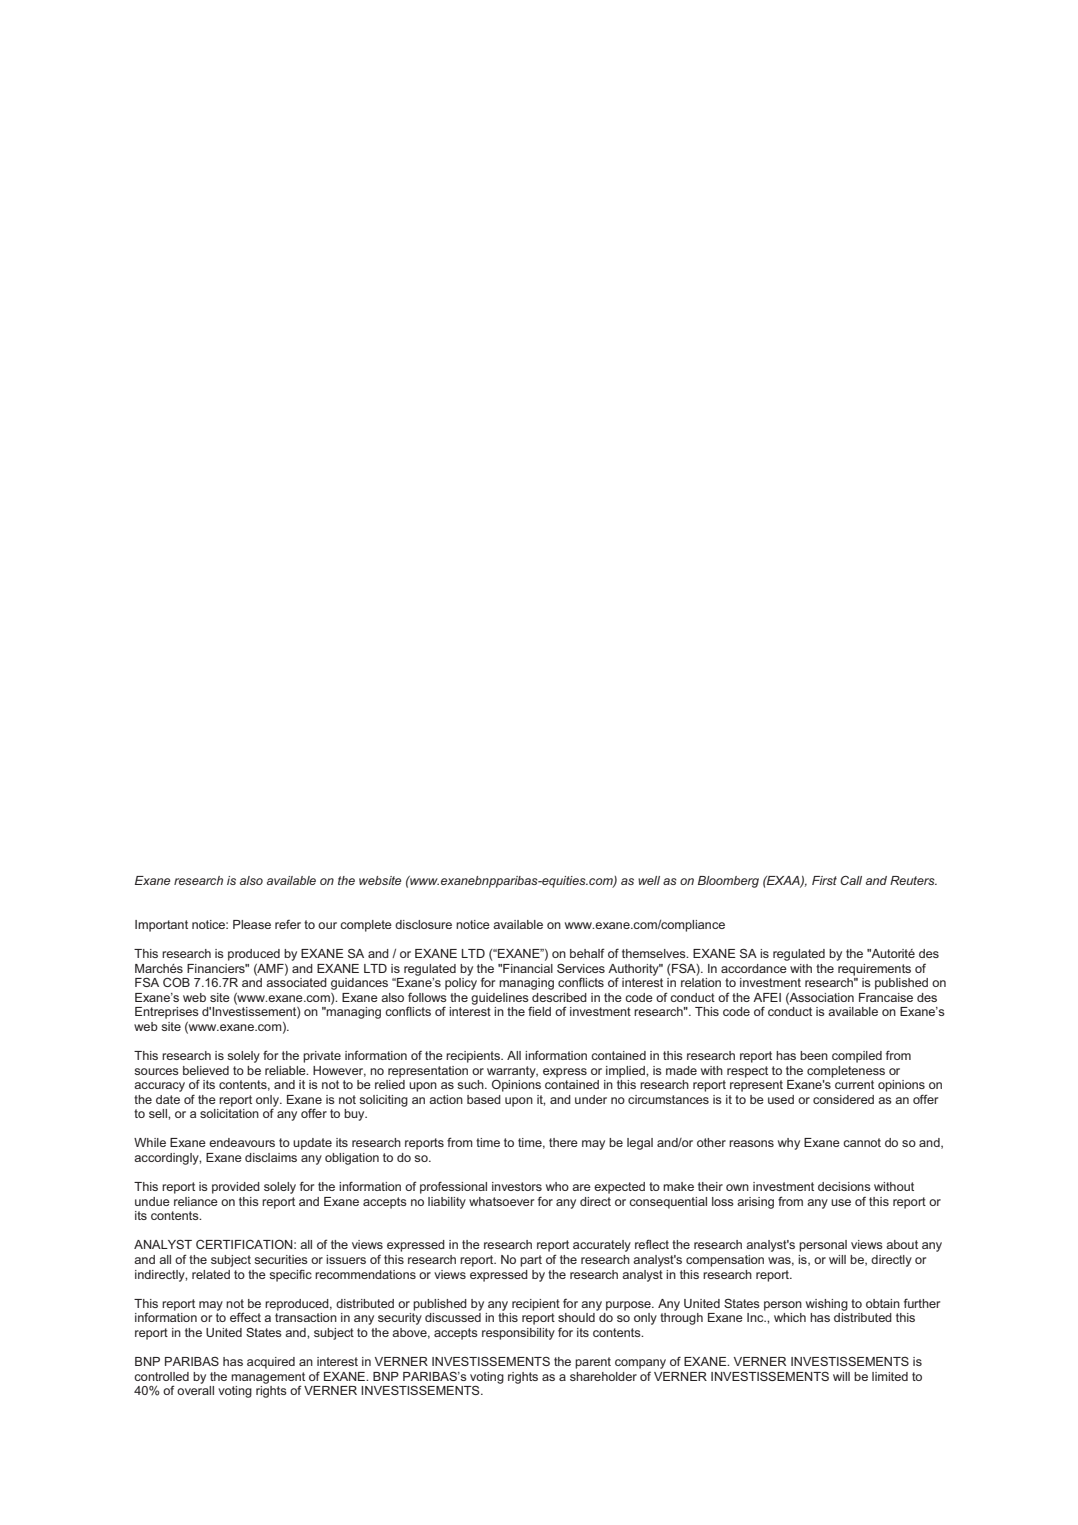 This screenshot has width=1078, height=1525. Describe the element at coordinates (862, 1142) in the screenshot. I see `cannot` at that location.
